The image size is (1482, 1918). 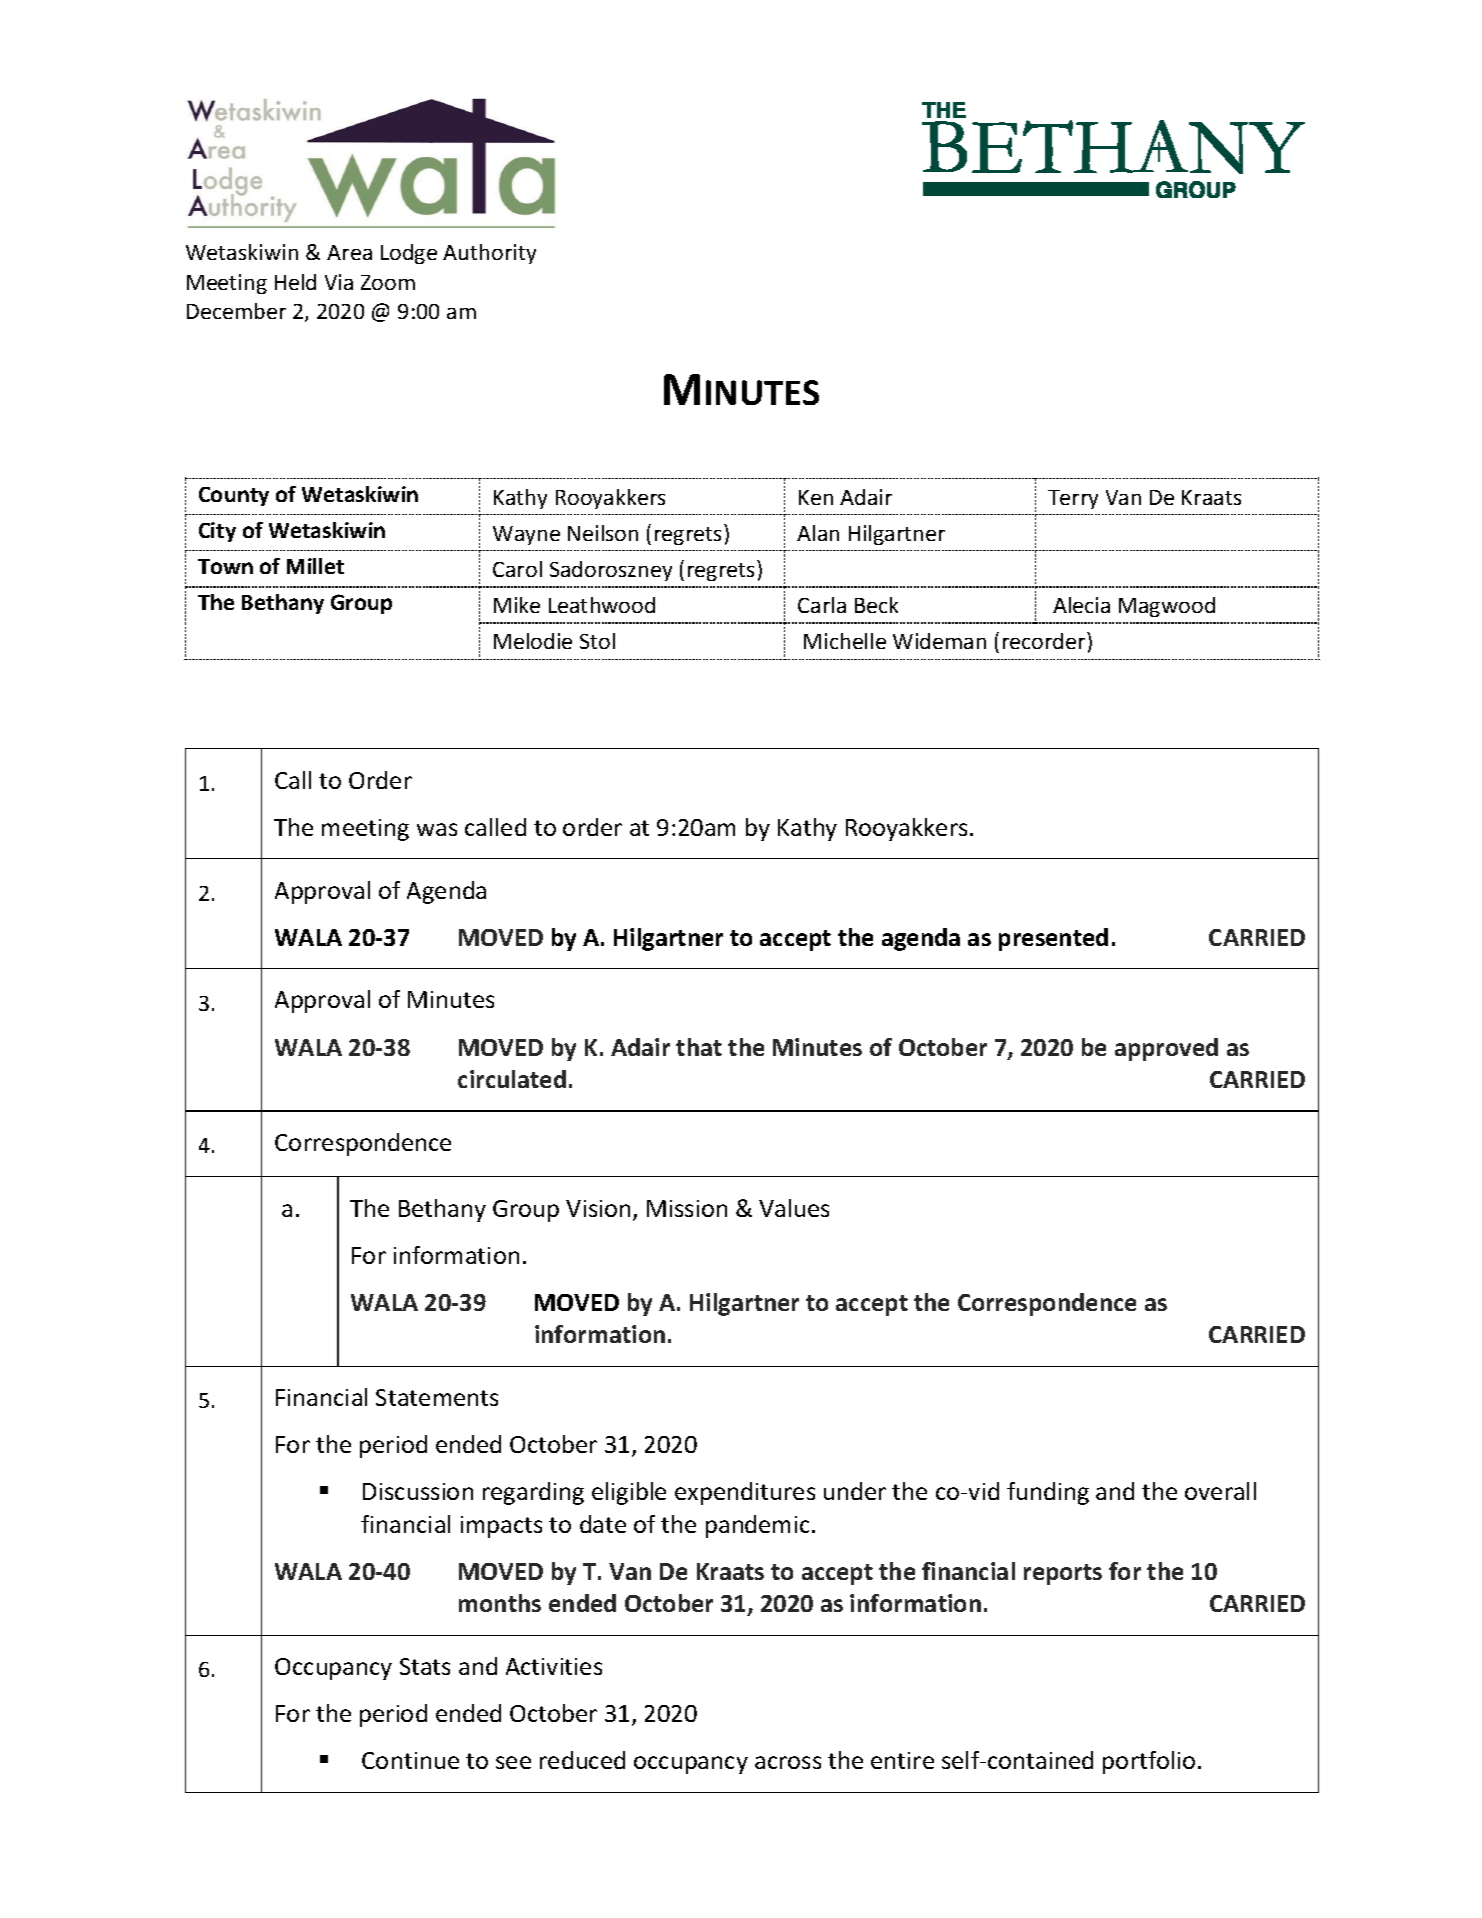 I want to click on Authority, so click(x=489, y=254).
